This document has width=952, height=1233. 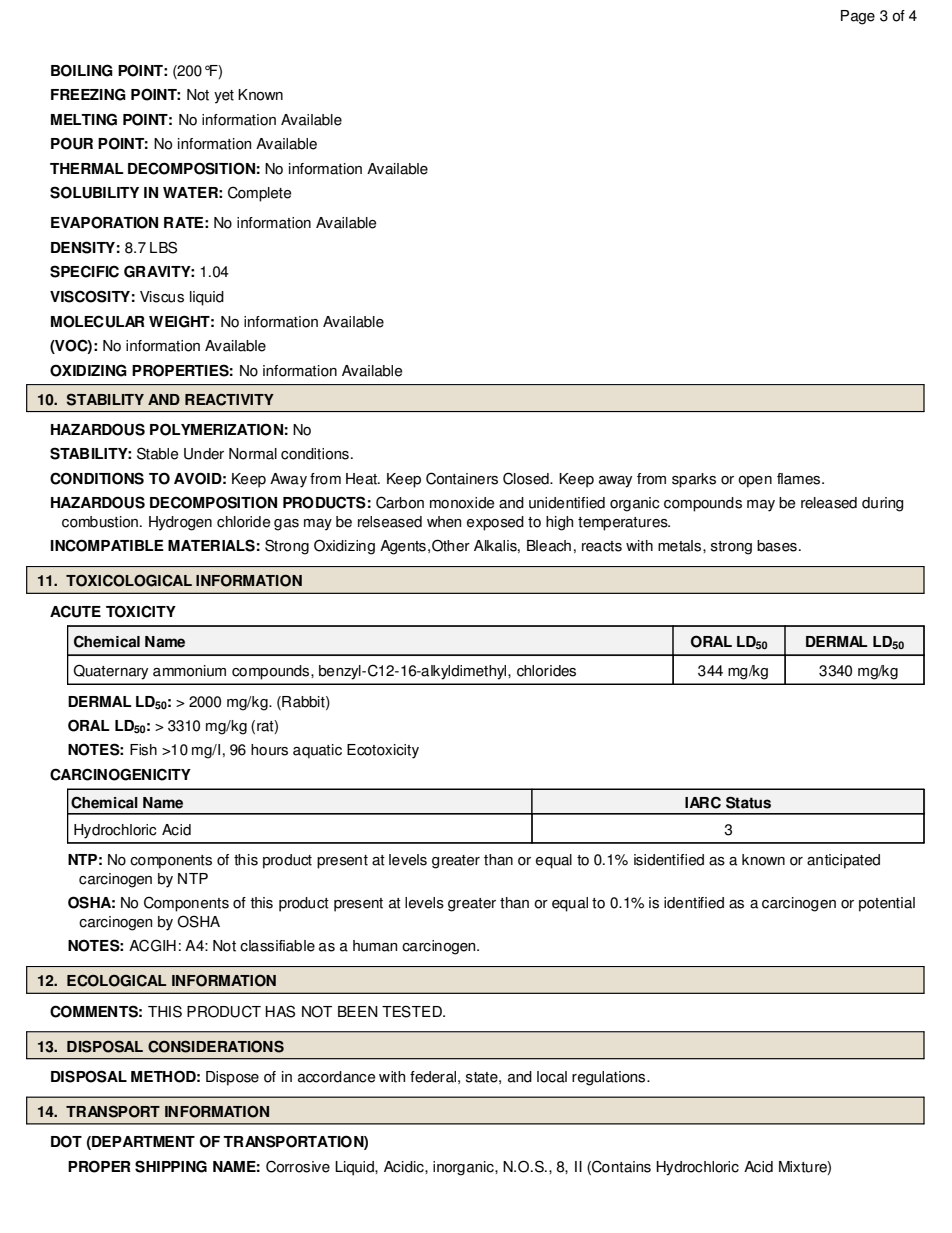 I want to click on BOILING, so click(x=82, y=70).
